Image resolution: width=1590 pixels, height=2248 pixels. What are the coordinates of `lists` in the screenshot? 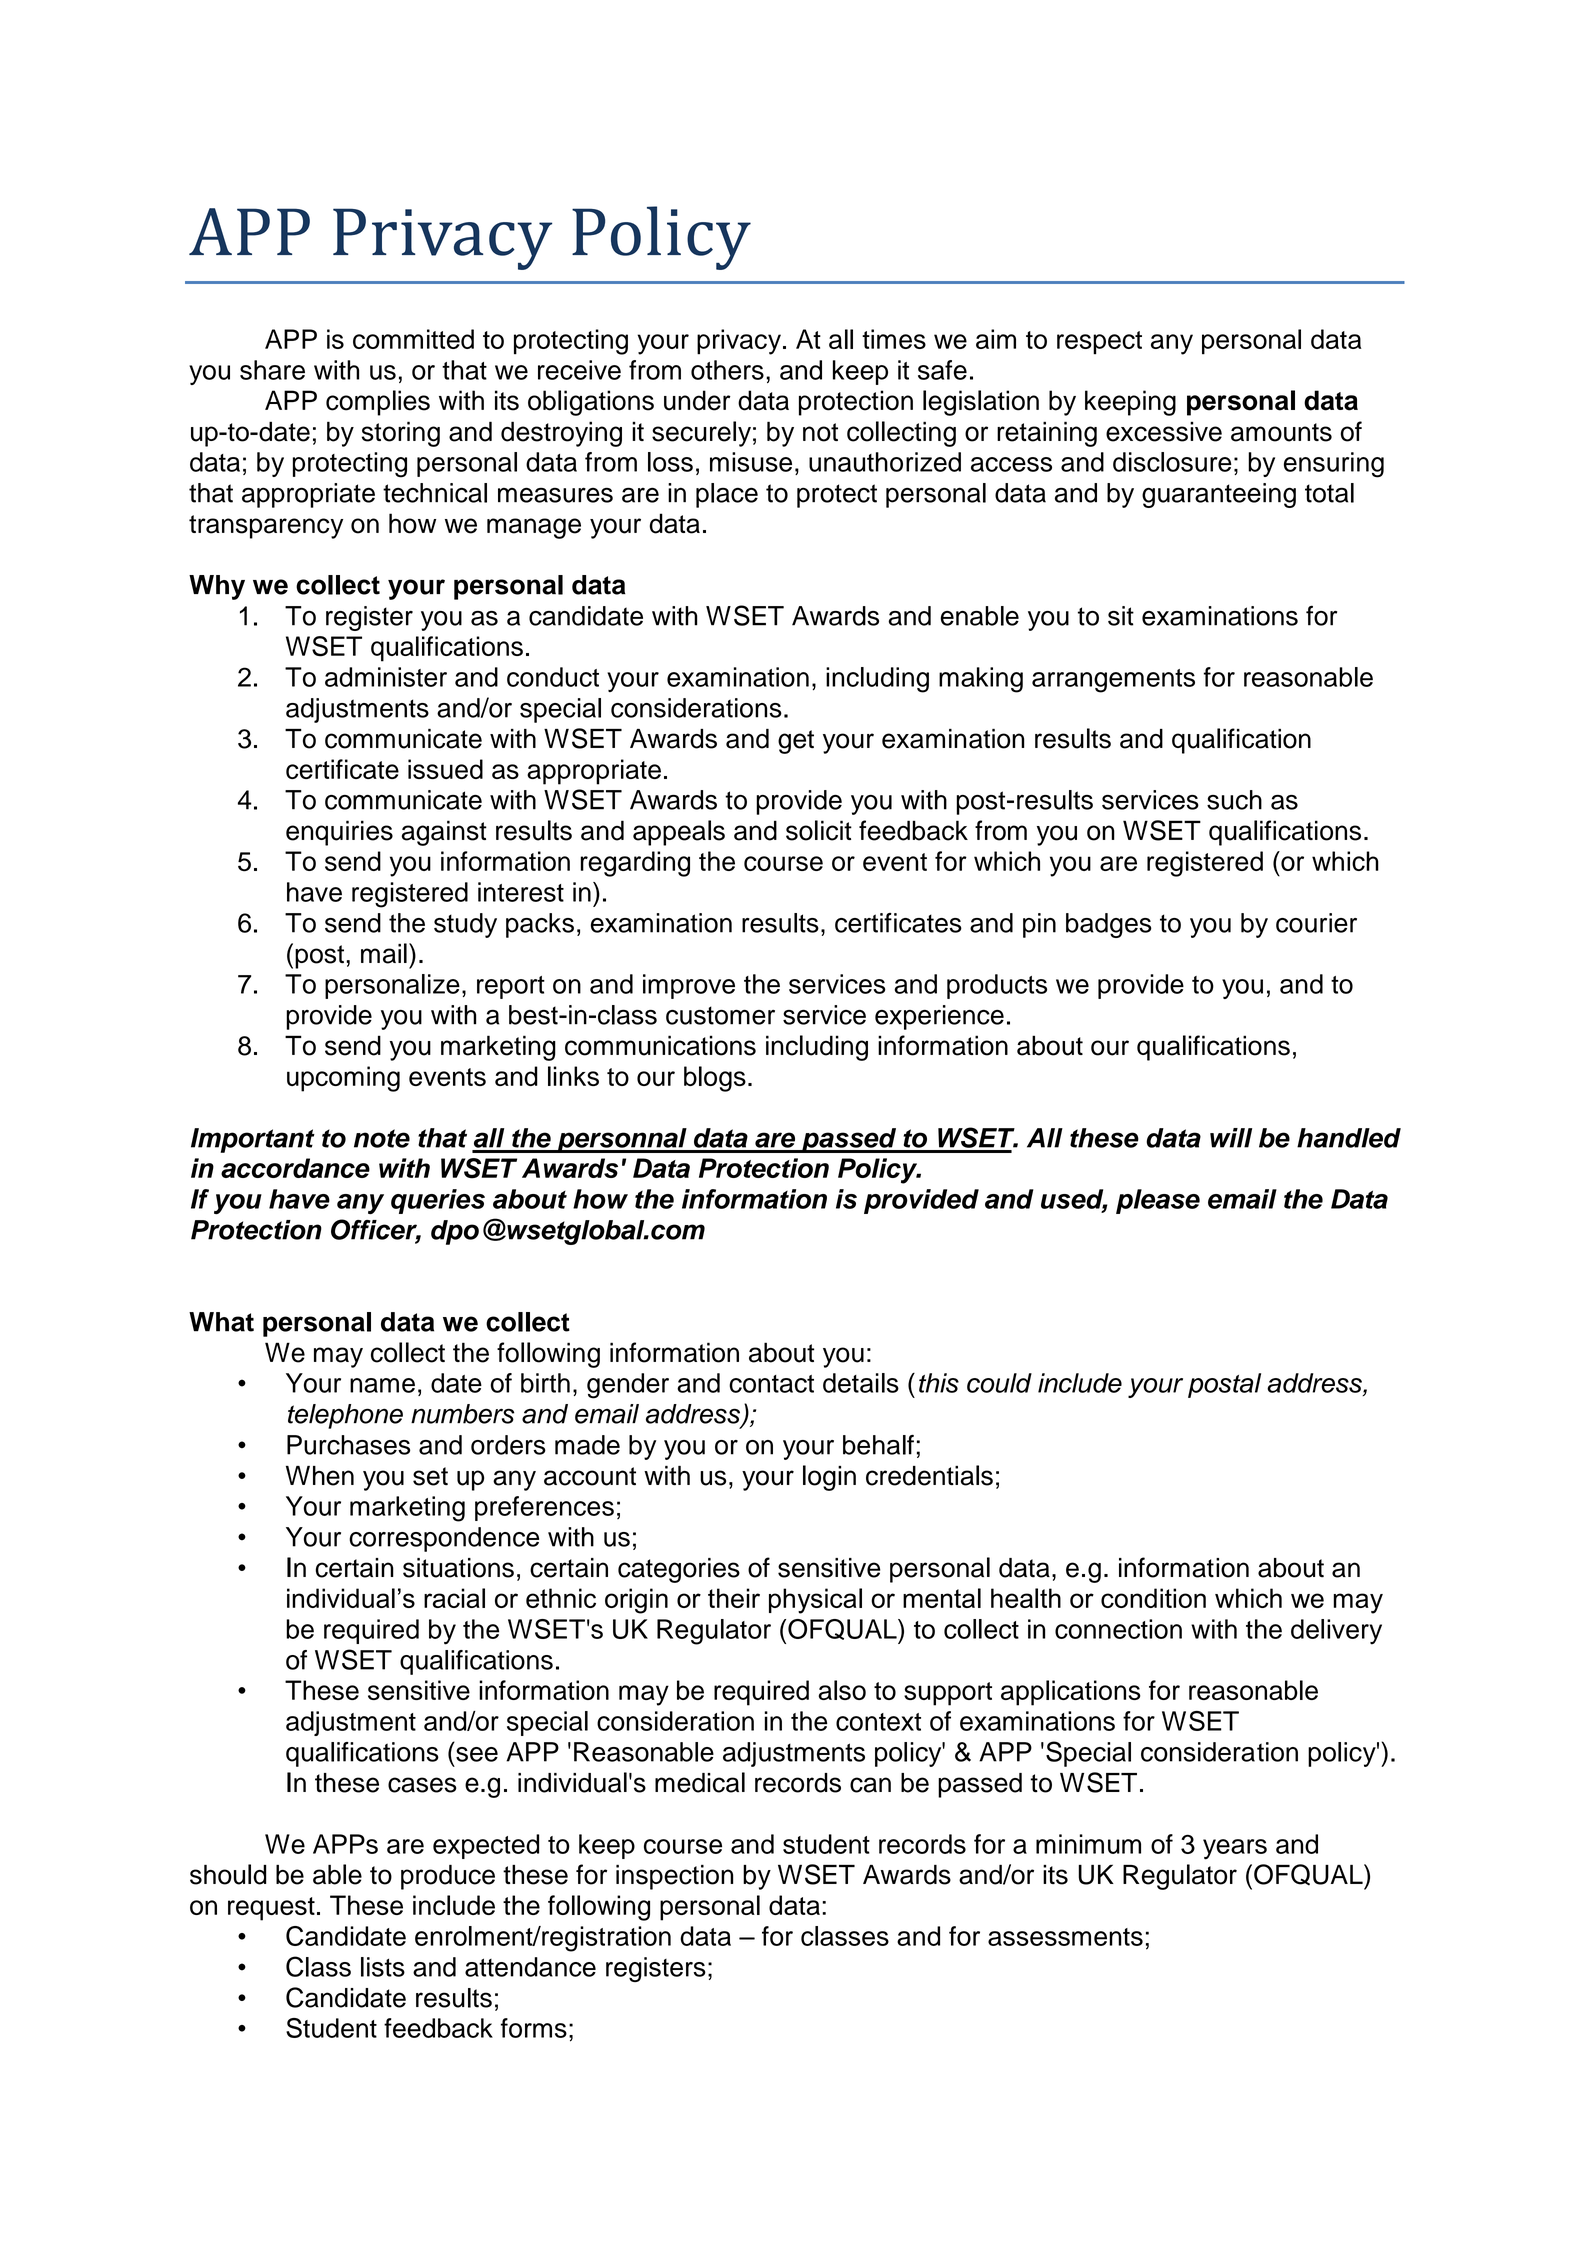 It's located at (383, 1967).
